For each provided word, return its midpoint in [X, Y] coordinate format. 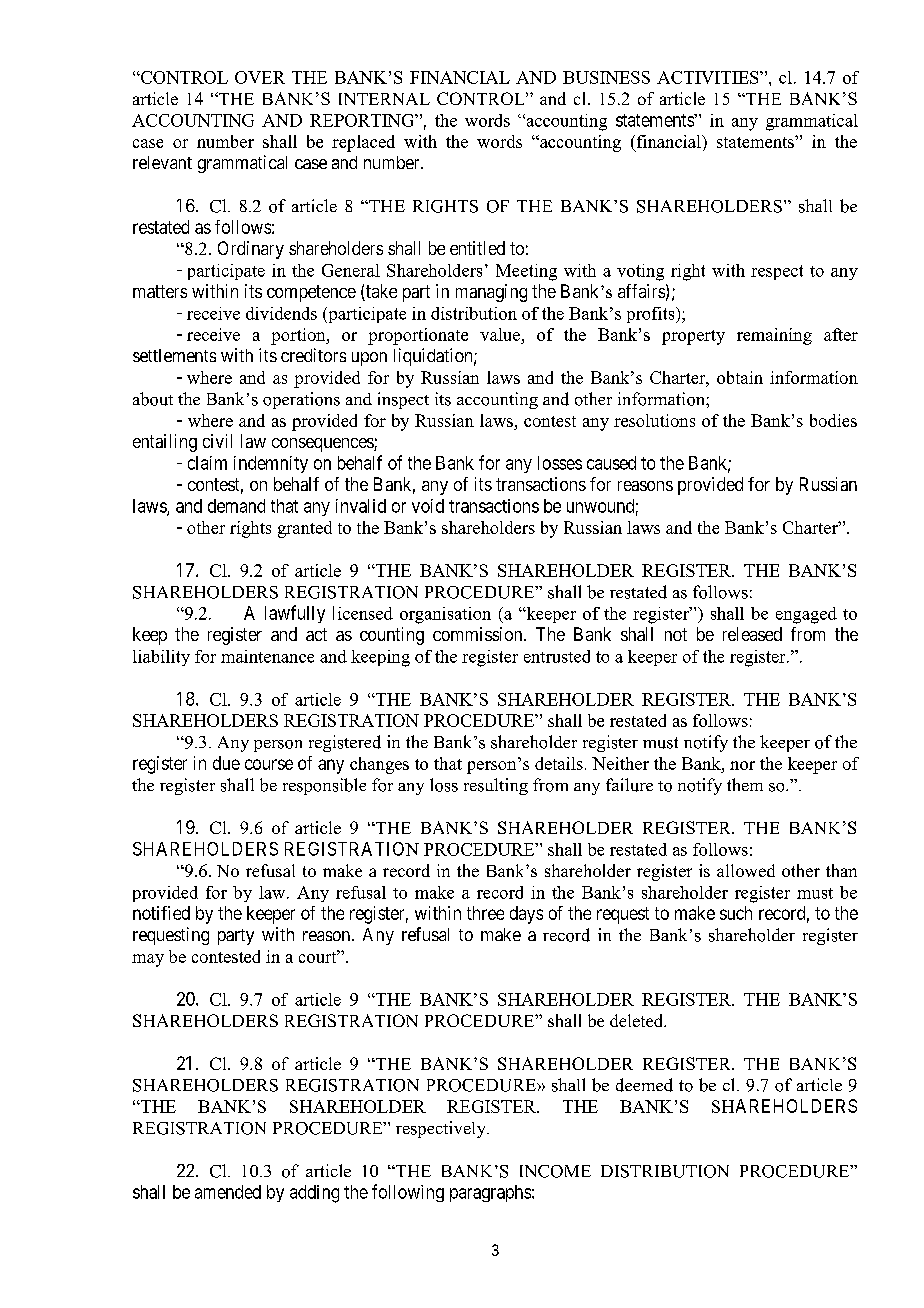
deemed [644, 1085]
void [428, 506]
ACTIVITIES [709, 77]
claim [207, 463]
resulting [496, 786]
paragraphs [490, 1193]
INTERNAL [384, 99]
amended [228, 1192]
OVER [260, 77]
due [226, 763]
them [745, 784]
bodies [833, 420]
